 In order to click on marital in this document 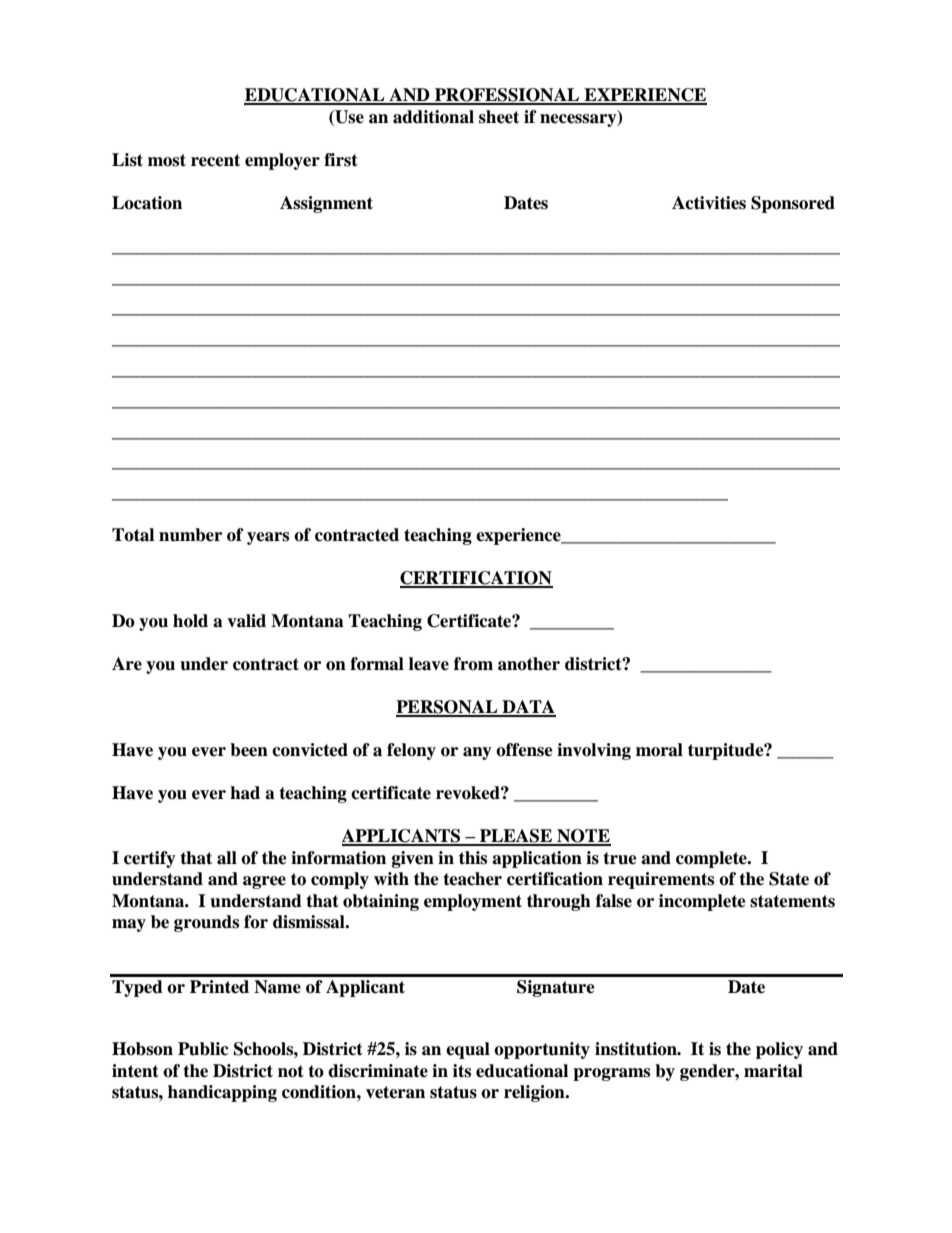, I will do `click(773, 1071)`.
